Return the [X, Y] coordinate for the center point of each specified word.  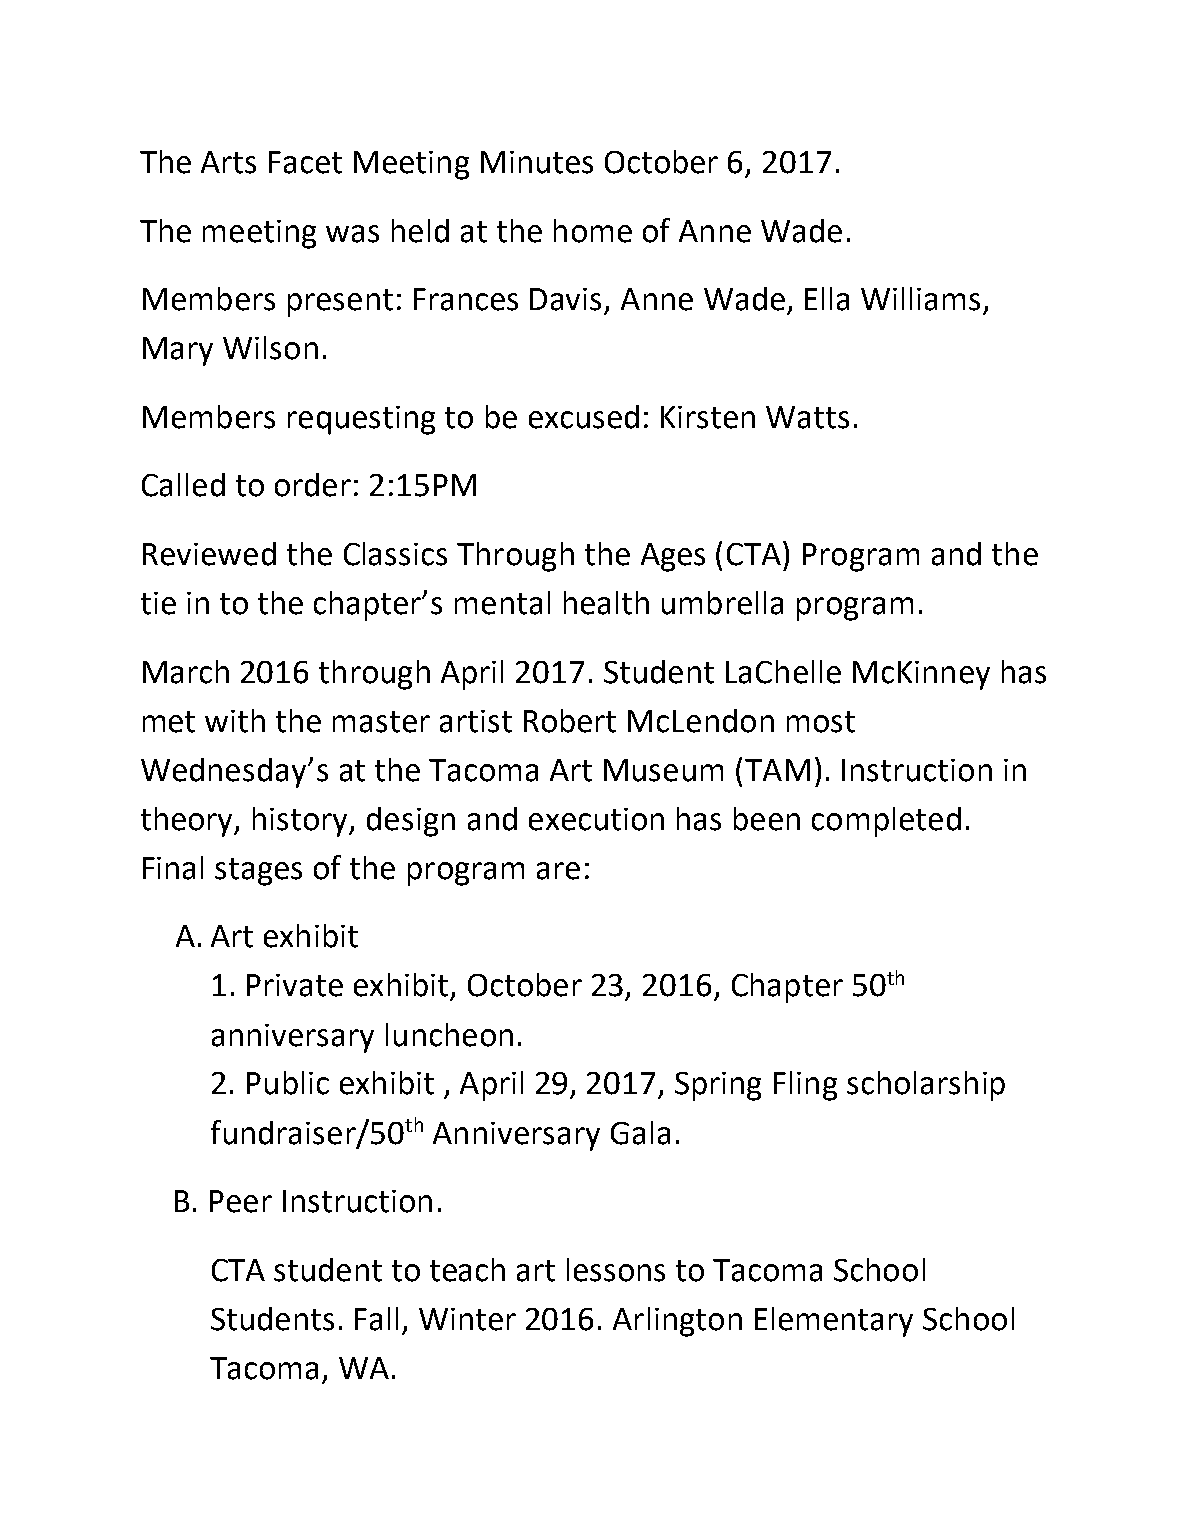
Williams [920, 299]
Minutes [537, 162]
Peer [241, 1201]
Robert [570, 721]
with [235, 721]
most [821, 722]
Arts [228, 162]
